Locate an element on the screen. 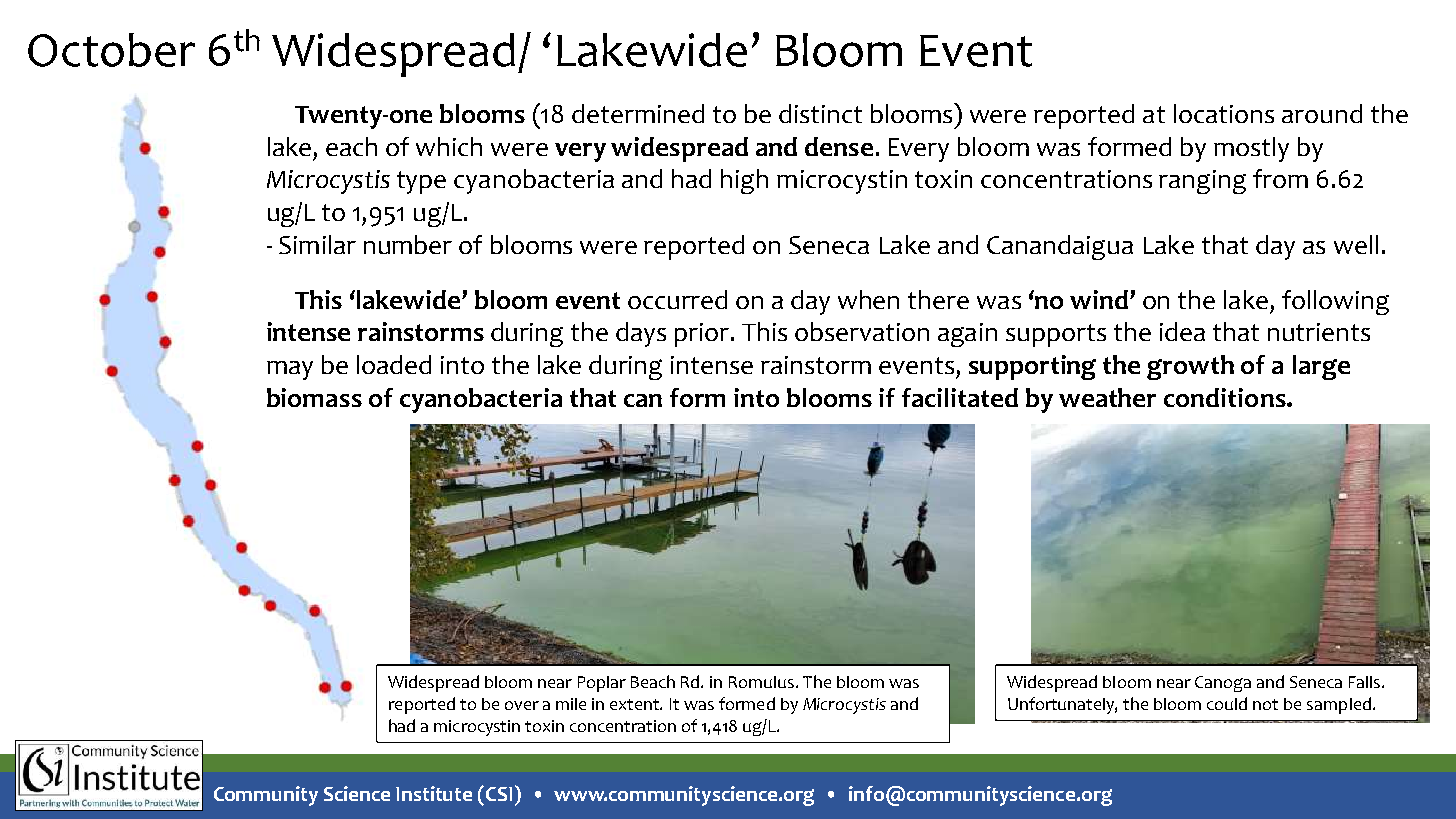 This screenshot has width=1456, height=819. Romulus is located at coordinates (763, 682).
